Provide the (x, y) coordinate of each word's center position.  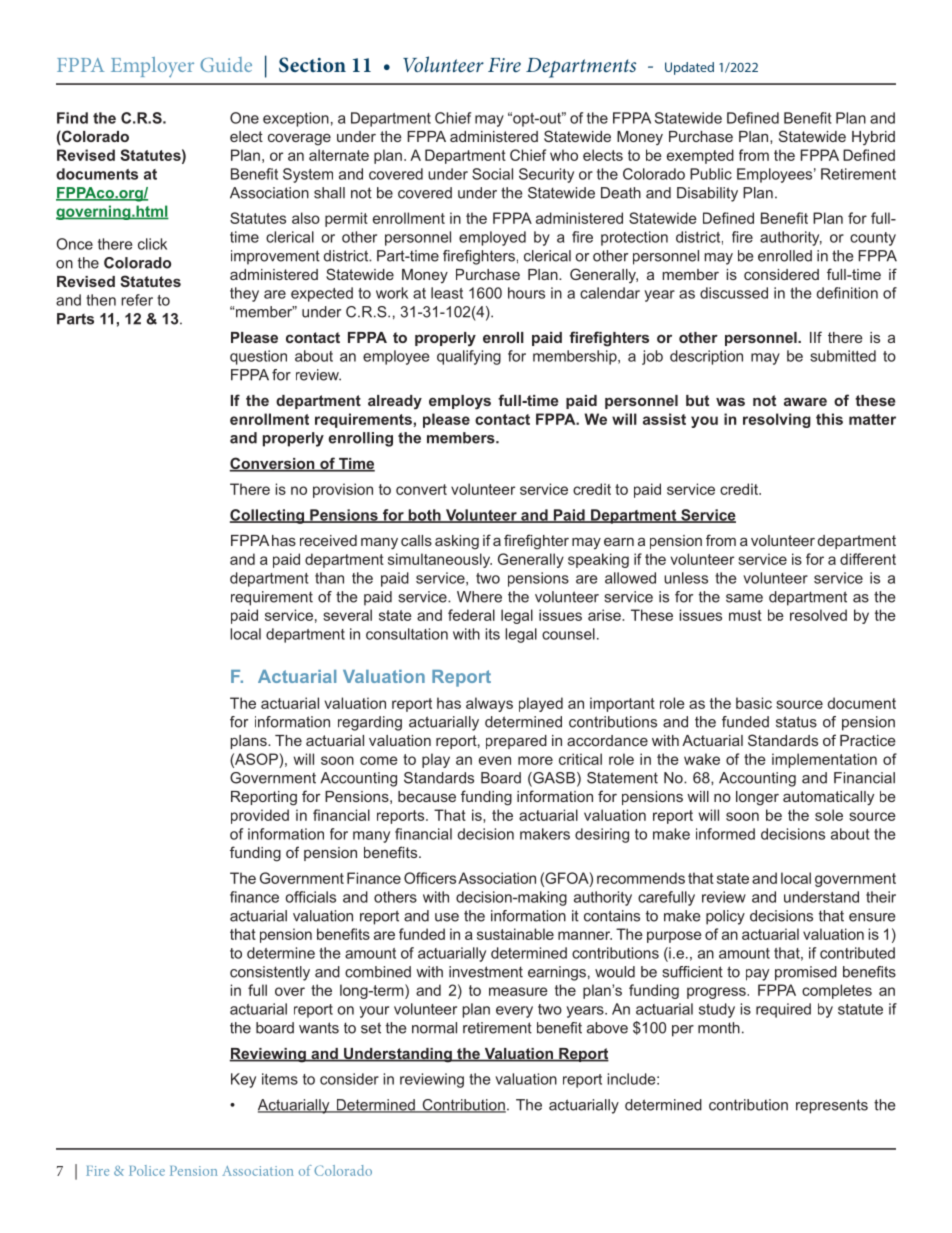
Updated (689, 68)
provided (260, 816)
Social (492, 174)
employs (460, 402)
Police (147, 1170)
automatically (828, 798)
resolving (777, 420)
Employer (152, 67)
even (495, 760)
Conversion (273, 464)
